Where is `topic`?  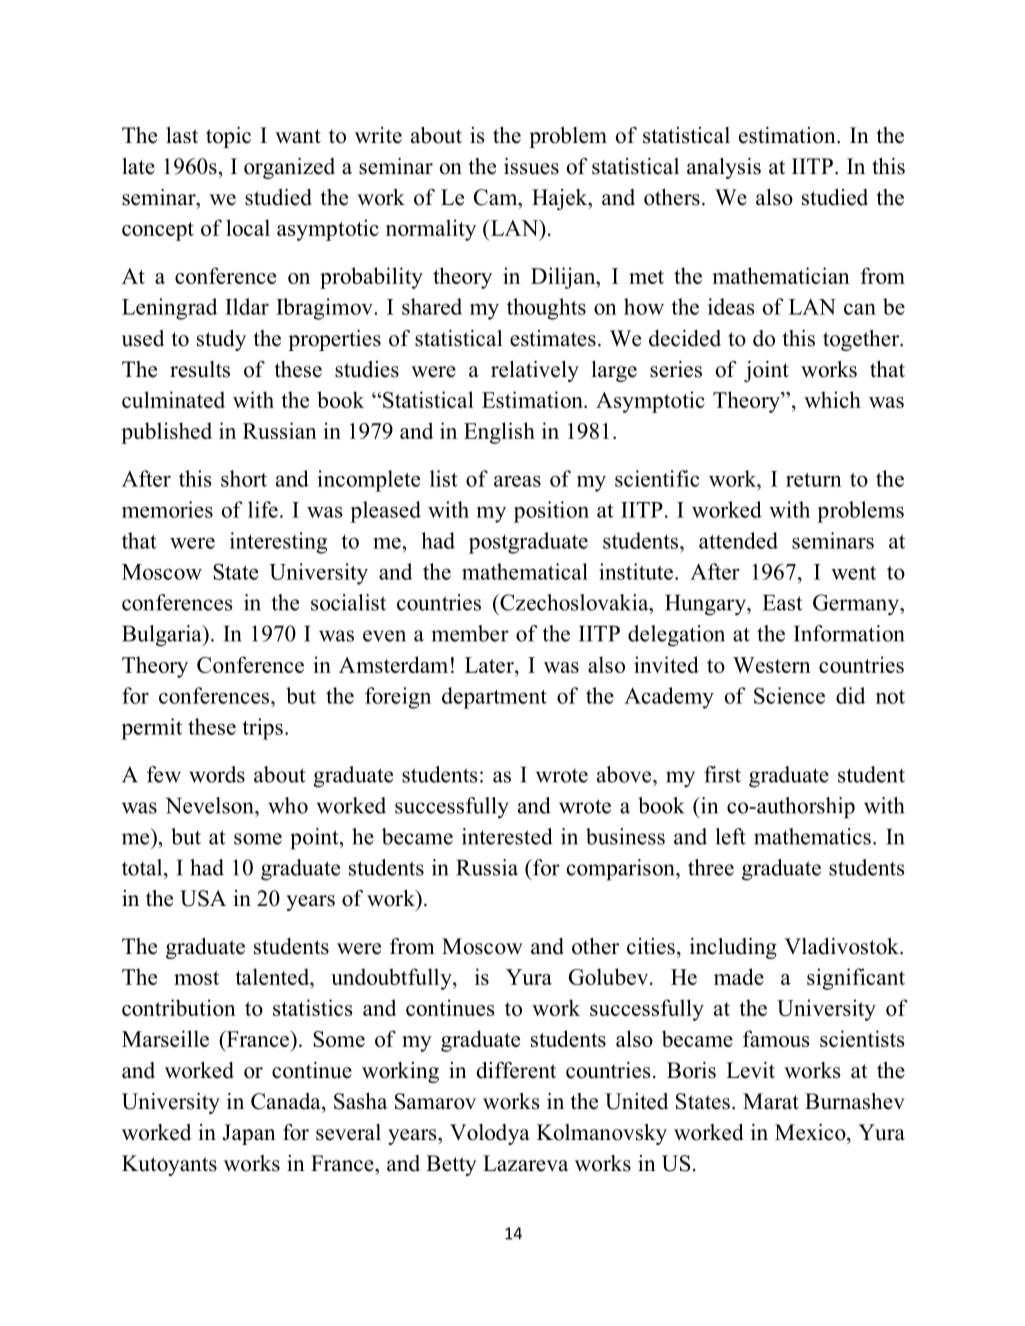 topic is located at coordinates (228, 137).
